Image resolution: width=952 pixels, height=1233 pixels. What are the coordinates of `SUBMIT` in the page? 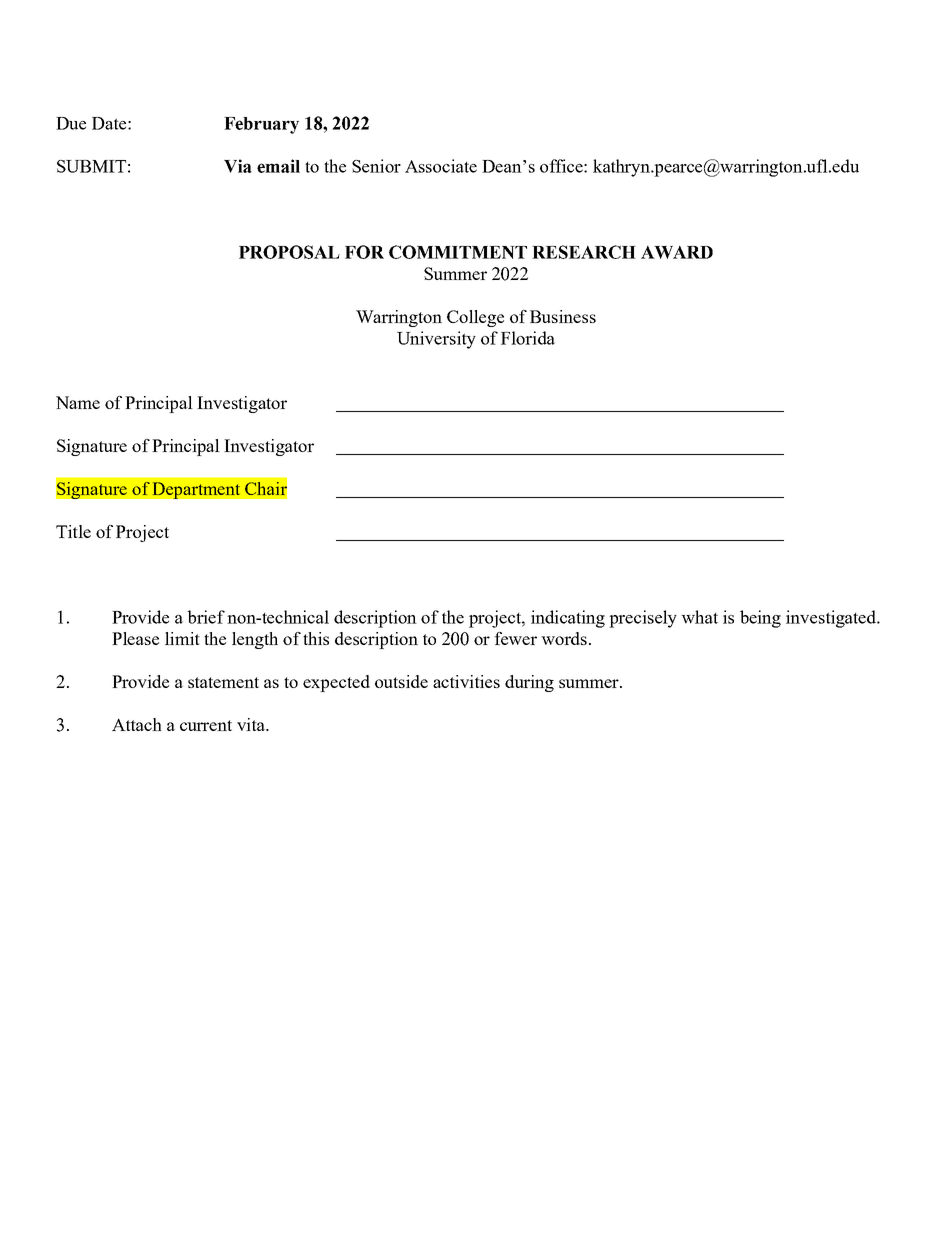 It's located at (91, 166).
